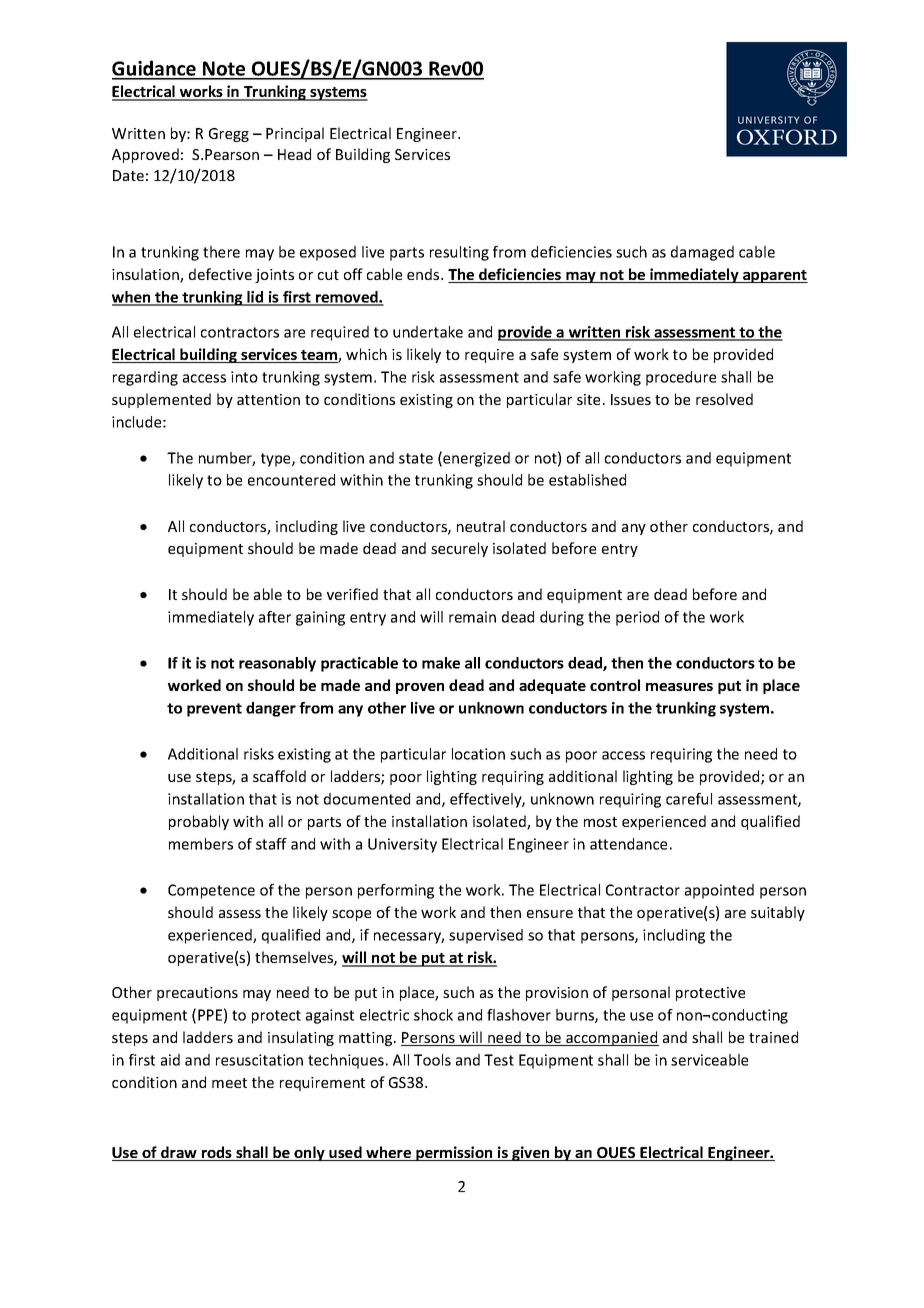 The width and height of the document is (924, 1308). I want to click on resolved, so click(724, 399).
